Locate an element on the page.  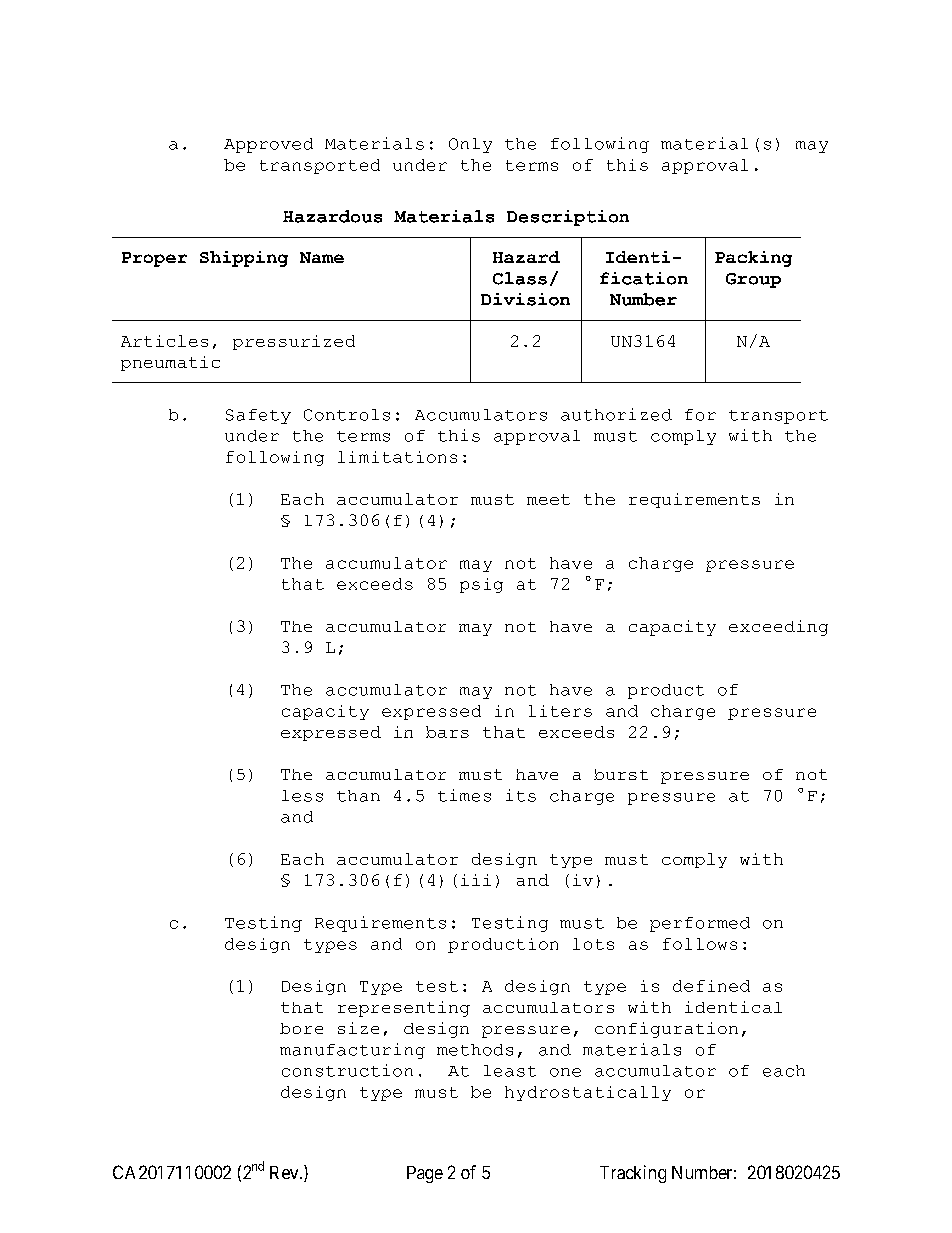
limitations is located at coordinates (397, 457).
